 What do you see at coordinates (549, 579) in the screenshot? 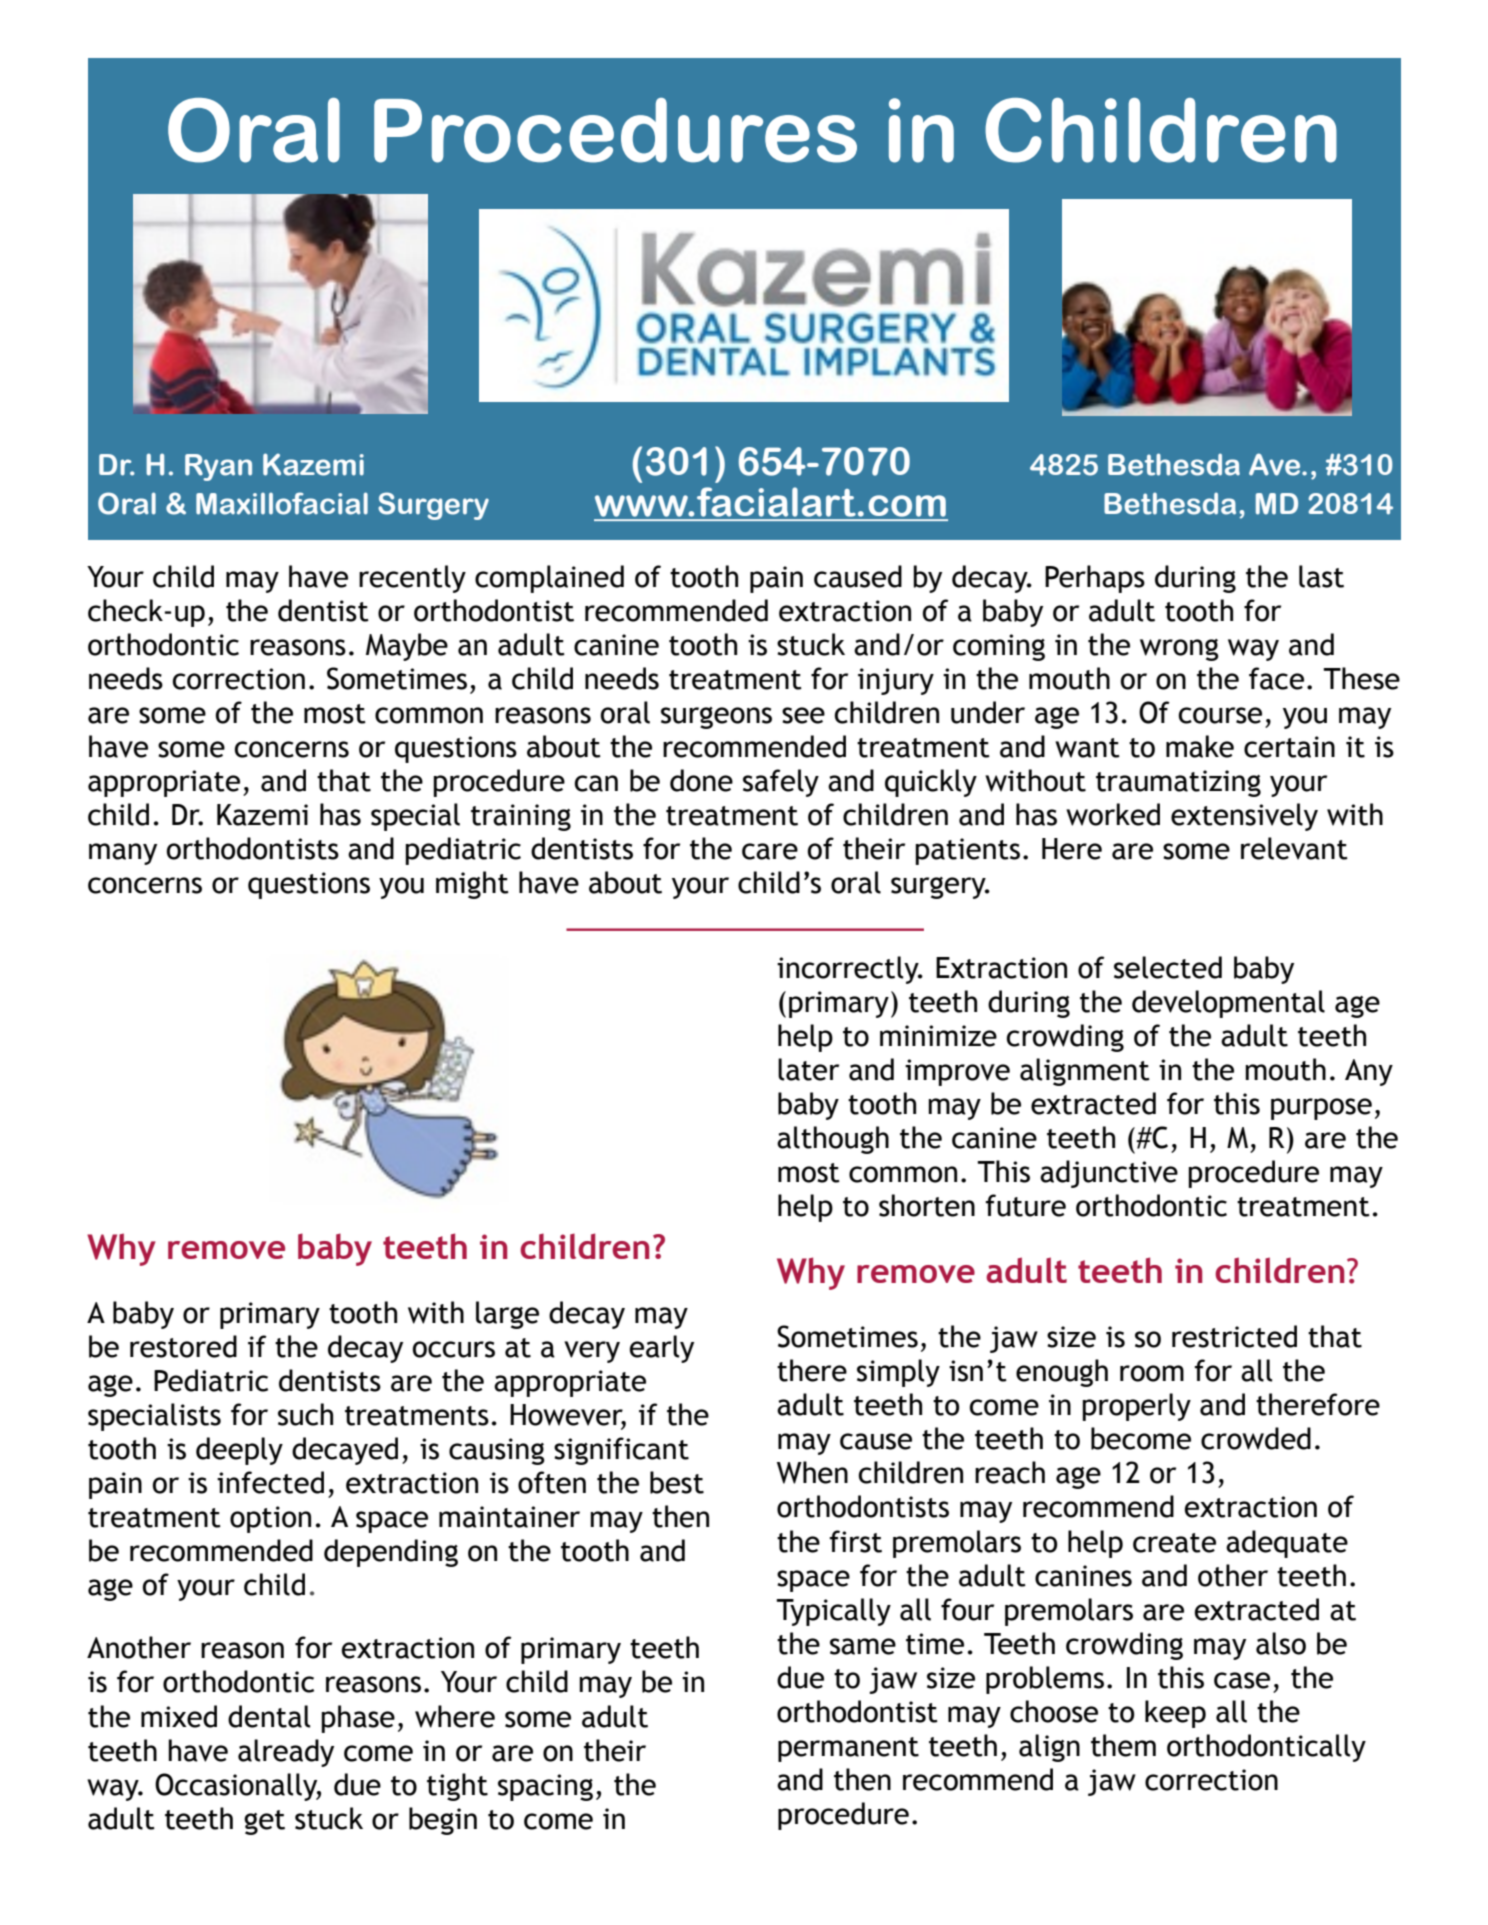
I see `complained` at bounding box center [549, 579].
